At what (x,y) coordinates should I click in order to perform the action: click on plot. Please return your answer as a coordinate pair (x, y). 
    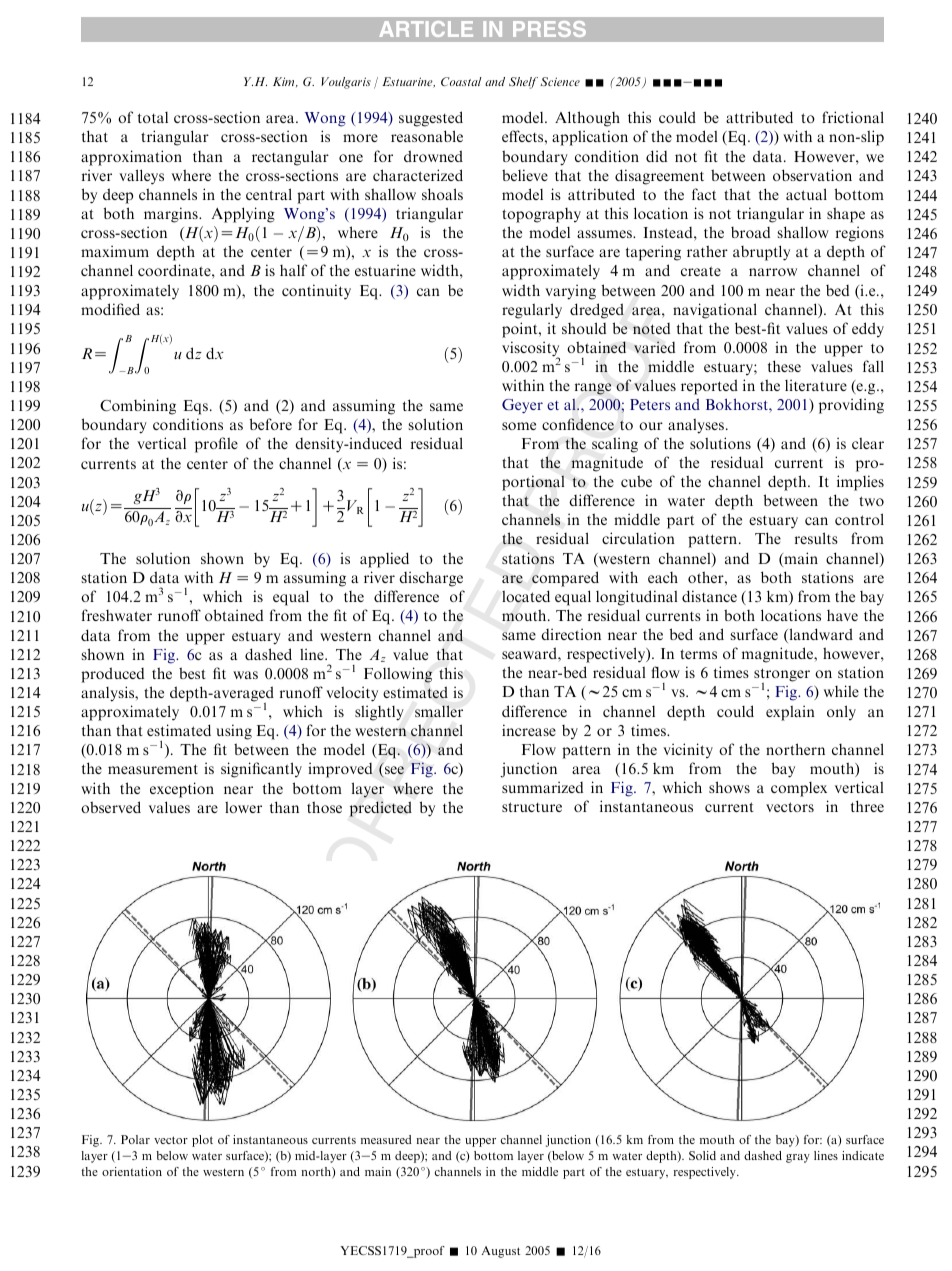
    Looking at the image, I should click on (202, 1141).
